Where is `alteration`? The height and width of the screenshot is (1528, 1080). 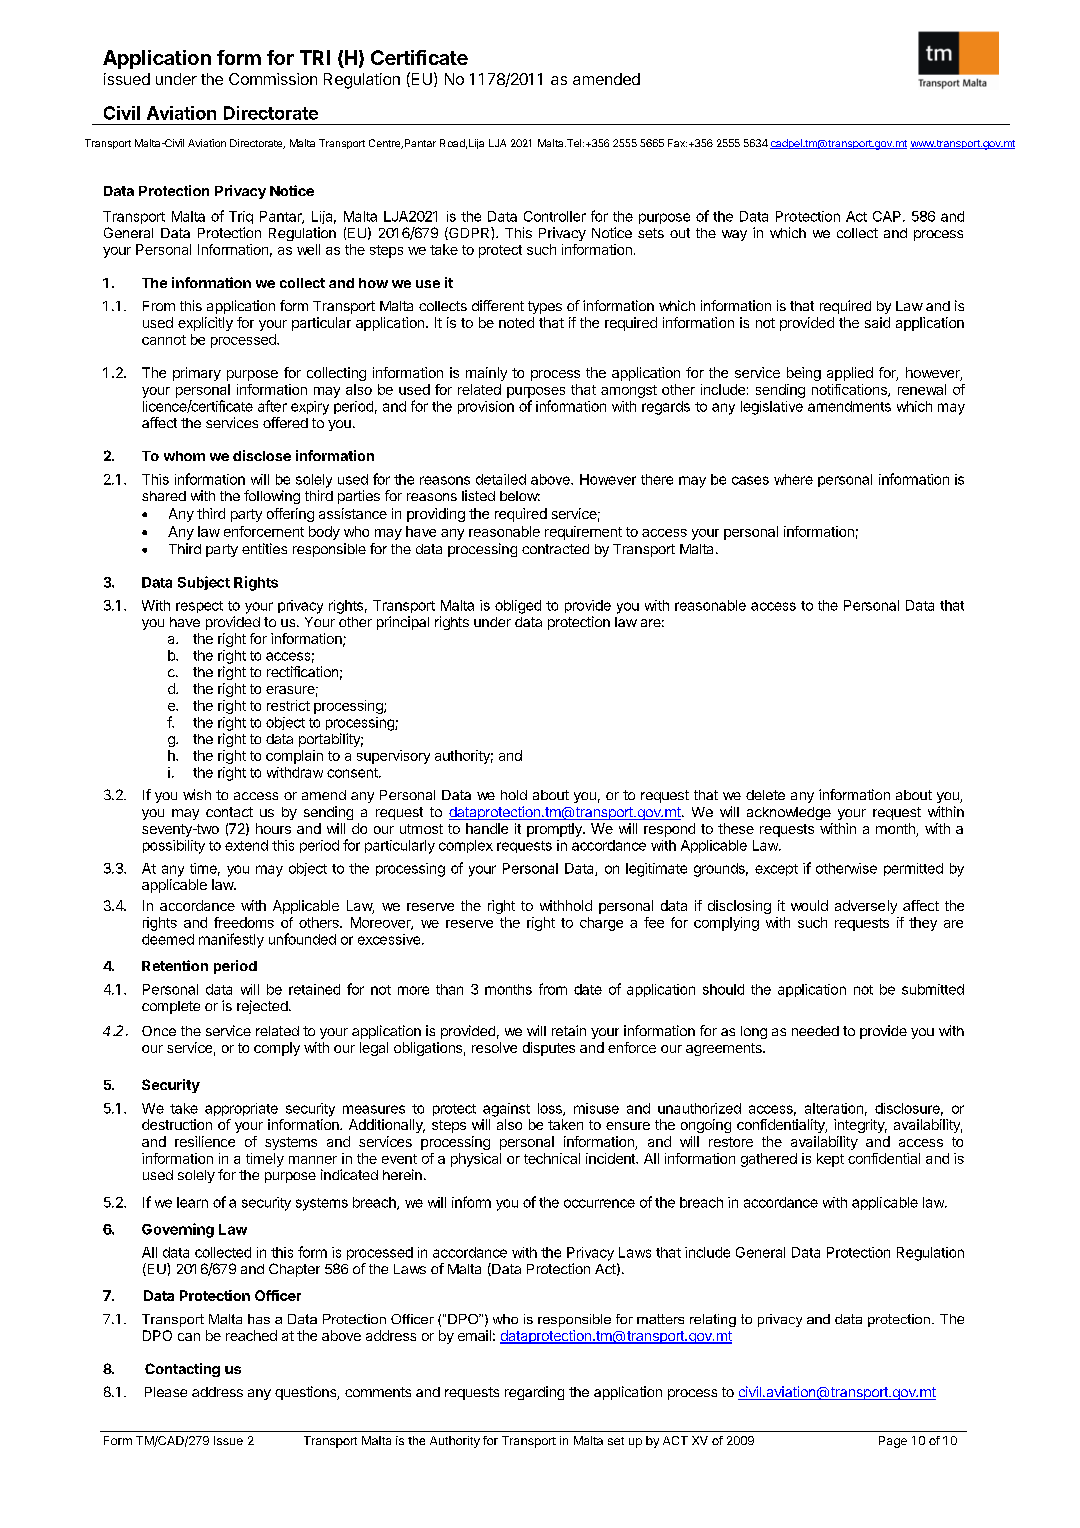 alteration is located at coordinates (834, 1108).
